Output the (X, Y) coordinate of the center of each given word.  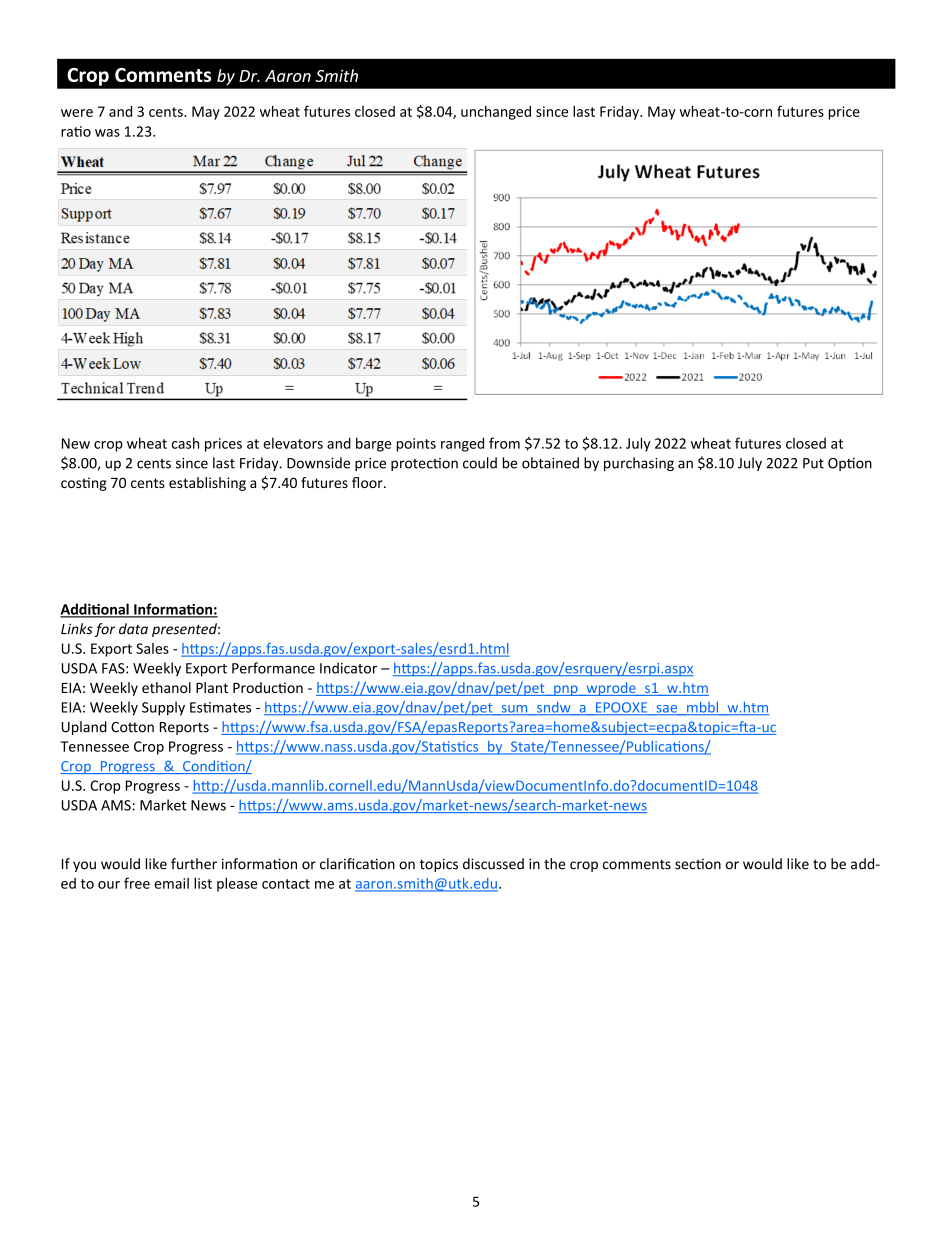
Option (850, 464)
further (194, 864)
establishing (207, 484)
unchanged (496, 113)
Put (813, 463)
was (107, 133)
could (480, 463)
